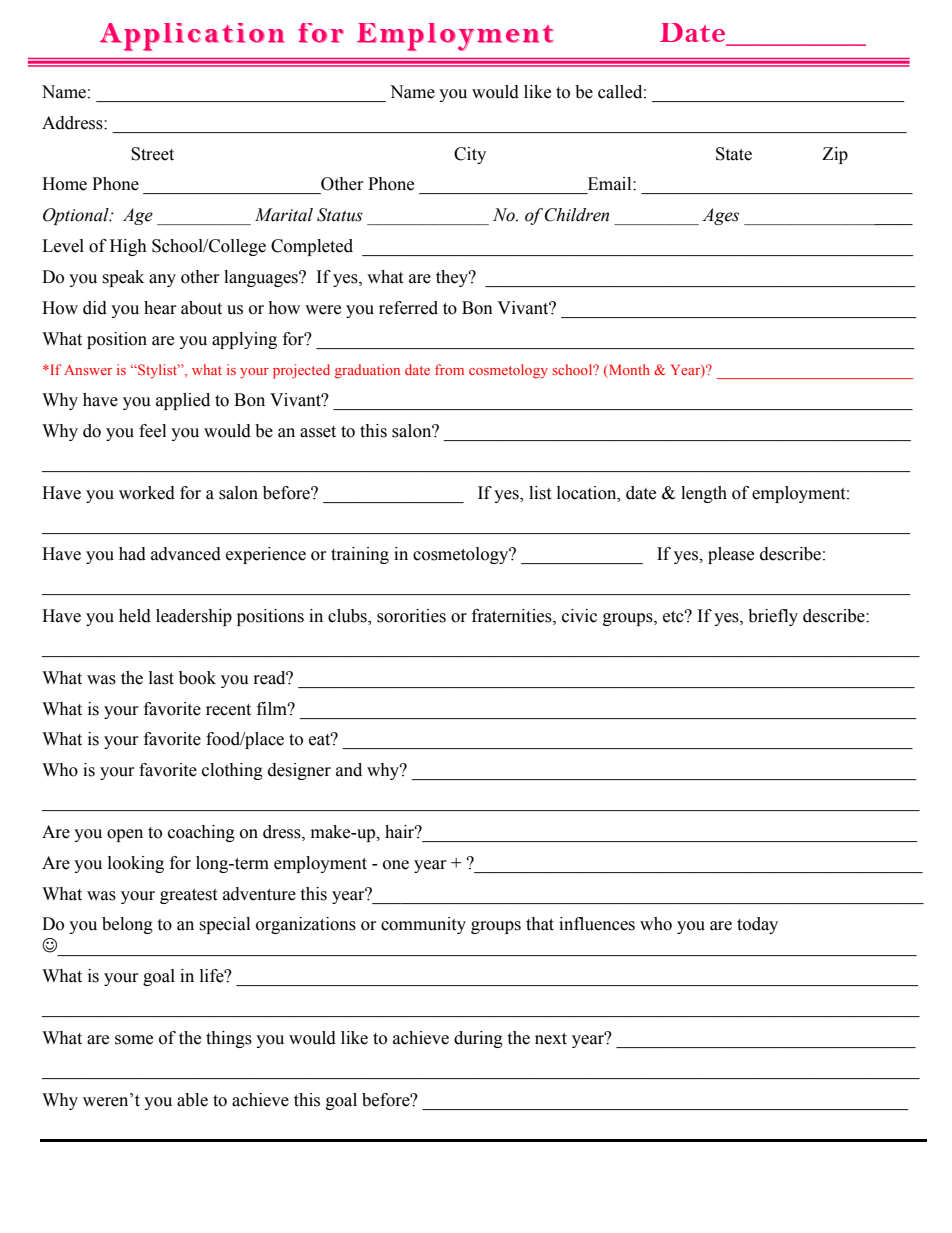 The height and width of the screenshot is (1233, 952). Describe the element at coordinates (135, 616) in the screenshot. I see `held` at that location.
